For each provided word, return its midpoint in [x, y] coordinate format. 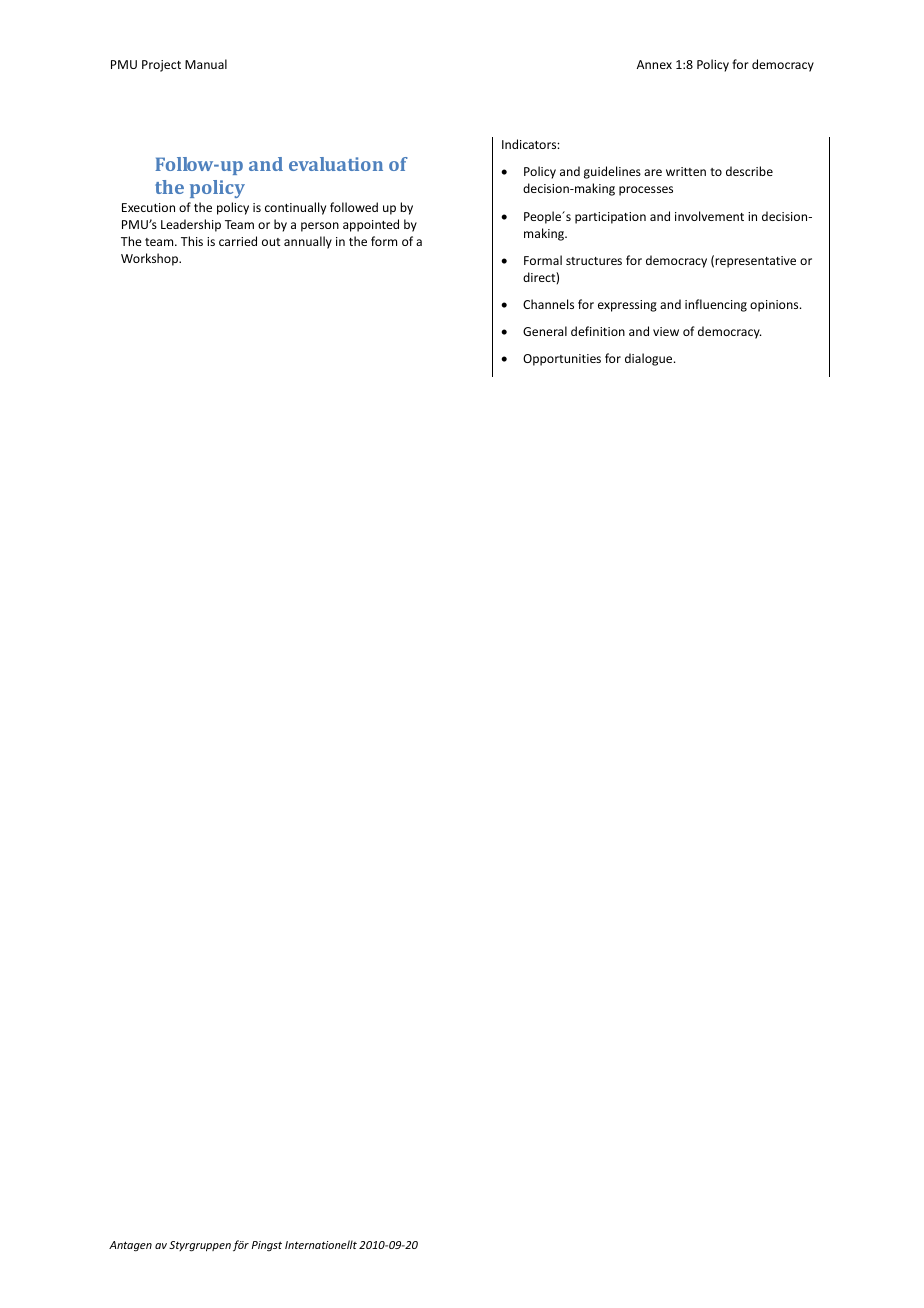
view [666, 331]
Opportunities [562, 360]
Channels [548, 304]
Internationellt [321, 1244]
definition [598, 331]
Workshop [151, 259]
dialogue [650, 359]
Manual [206, 64]
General [545, 331]
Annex [654, 64]
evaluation [336, 164]
